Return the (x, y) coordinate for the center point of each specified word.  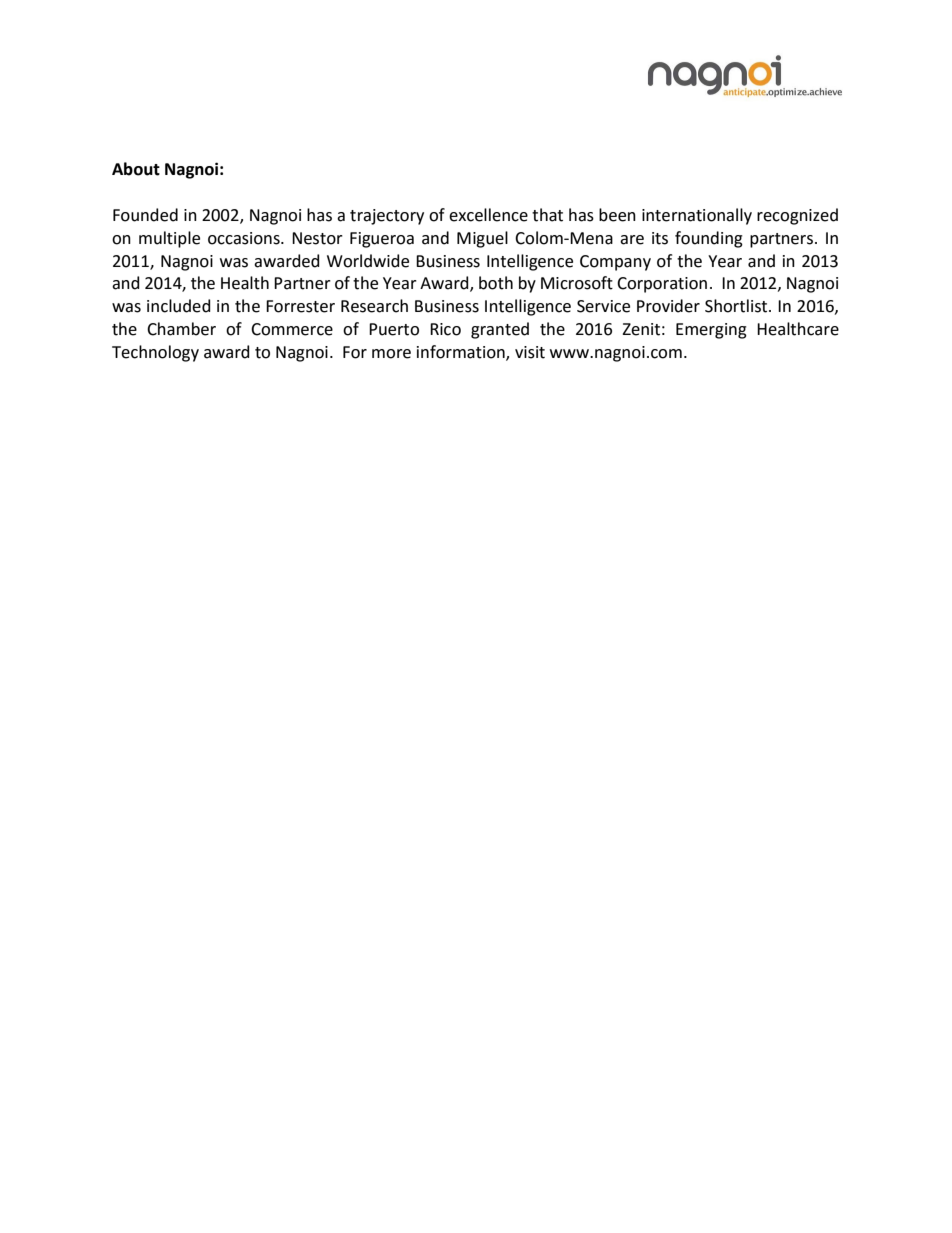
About (136, 169)
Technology (155, 353)
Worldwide (368, 261)
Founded (145, 215)
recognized (797, 216)
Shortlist (737, 306)
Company (615, 263)
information (462, 352)
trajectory (387, 217)
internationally (697, 216)
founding (709, 239)
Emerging (711, 331)
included (179, 306)
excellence (488, 215)
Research (374, 306)
